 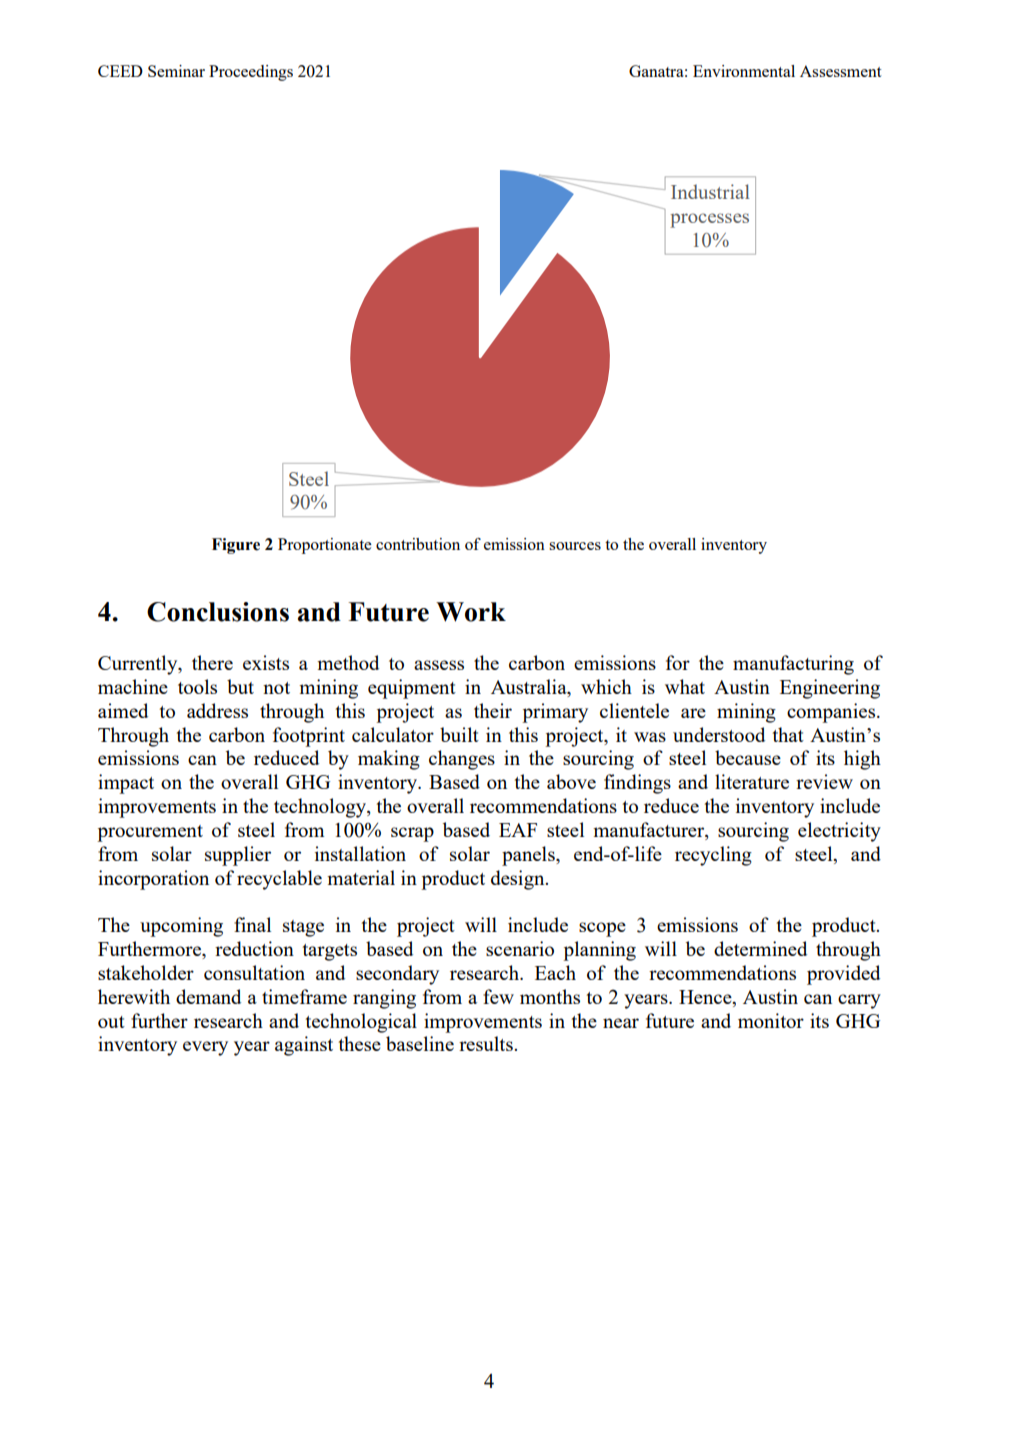 I want to click on Figure, so click(x=236, y=546).
